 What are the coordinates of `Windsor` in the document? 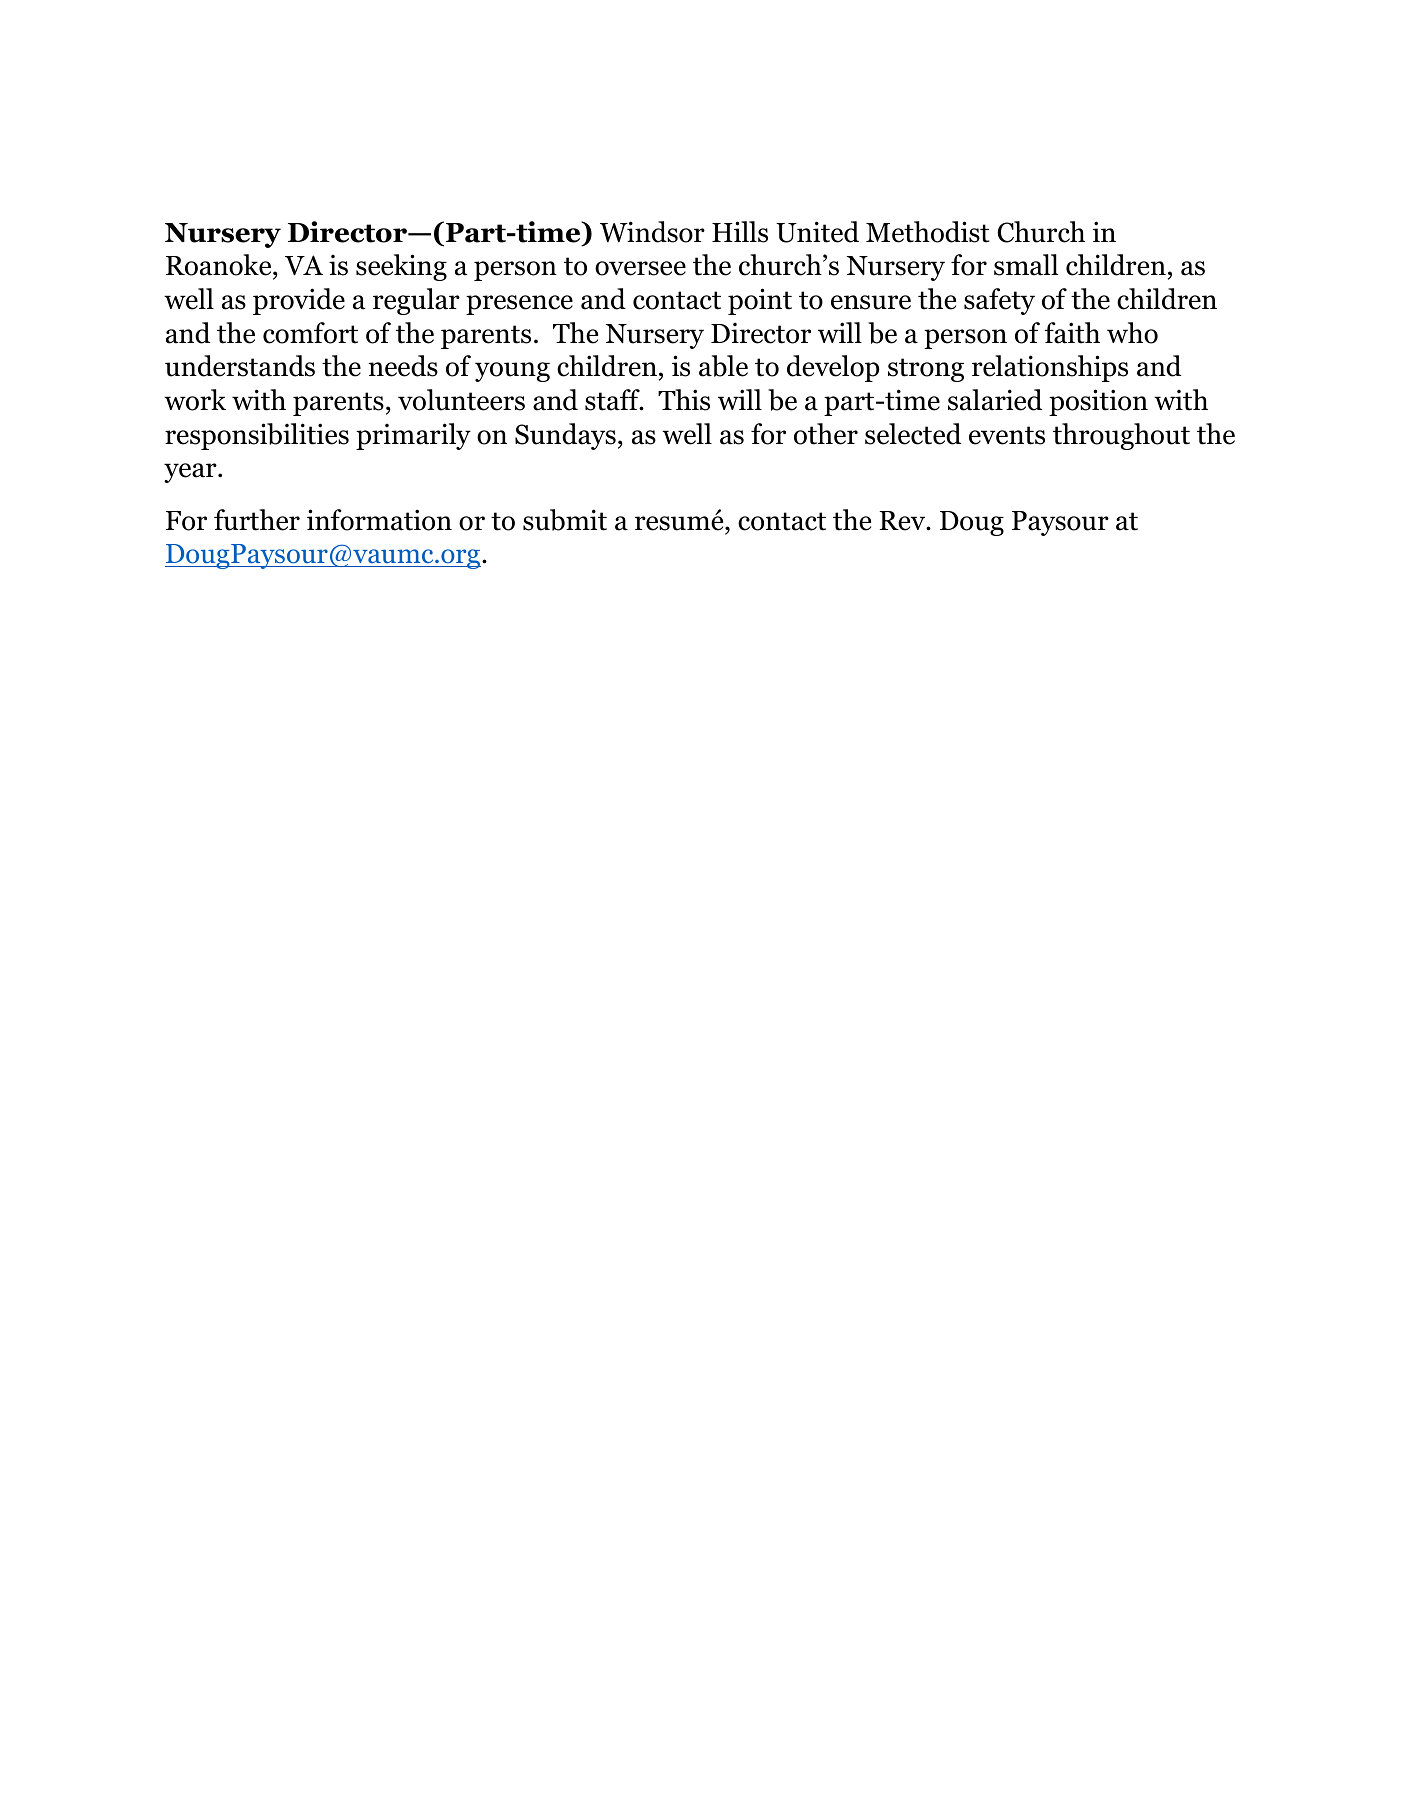 It's located at (652, 232).
